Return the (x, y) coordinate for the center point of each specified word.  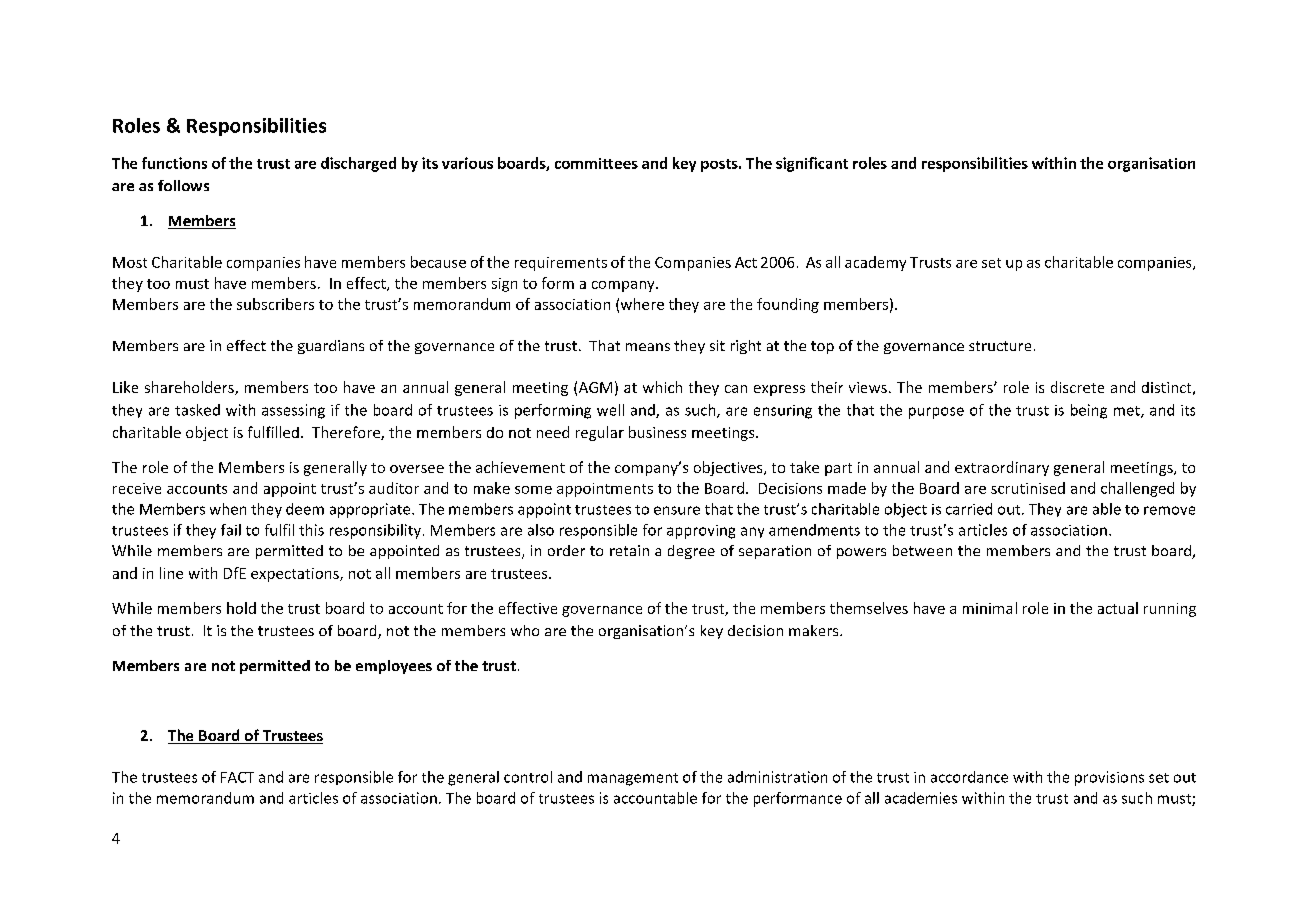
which (662, 387)
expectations (296, 575)
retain (629, 550)
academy (875, 263)
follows (183, 185)
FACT (237, 777)
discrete (1077, 387)
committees (596, 163)
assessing (293, 411)
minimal (990, 608)
